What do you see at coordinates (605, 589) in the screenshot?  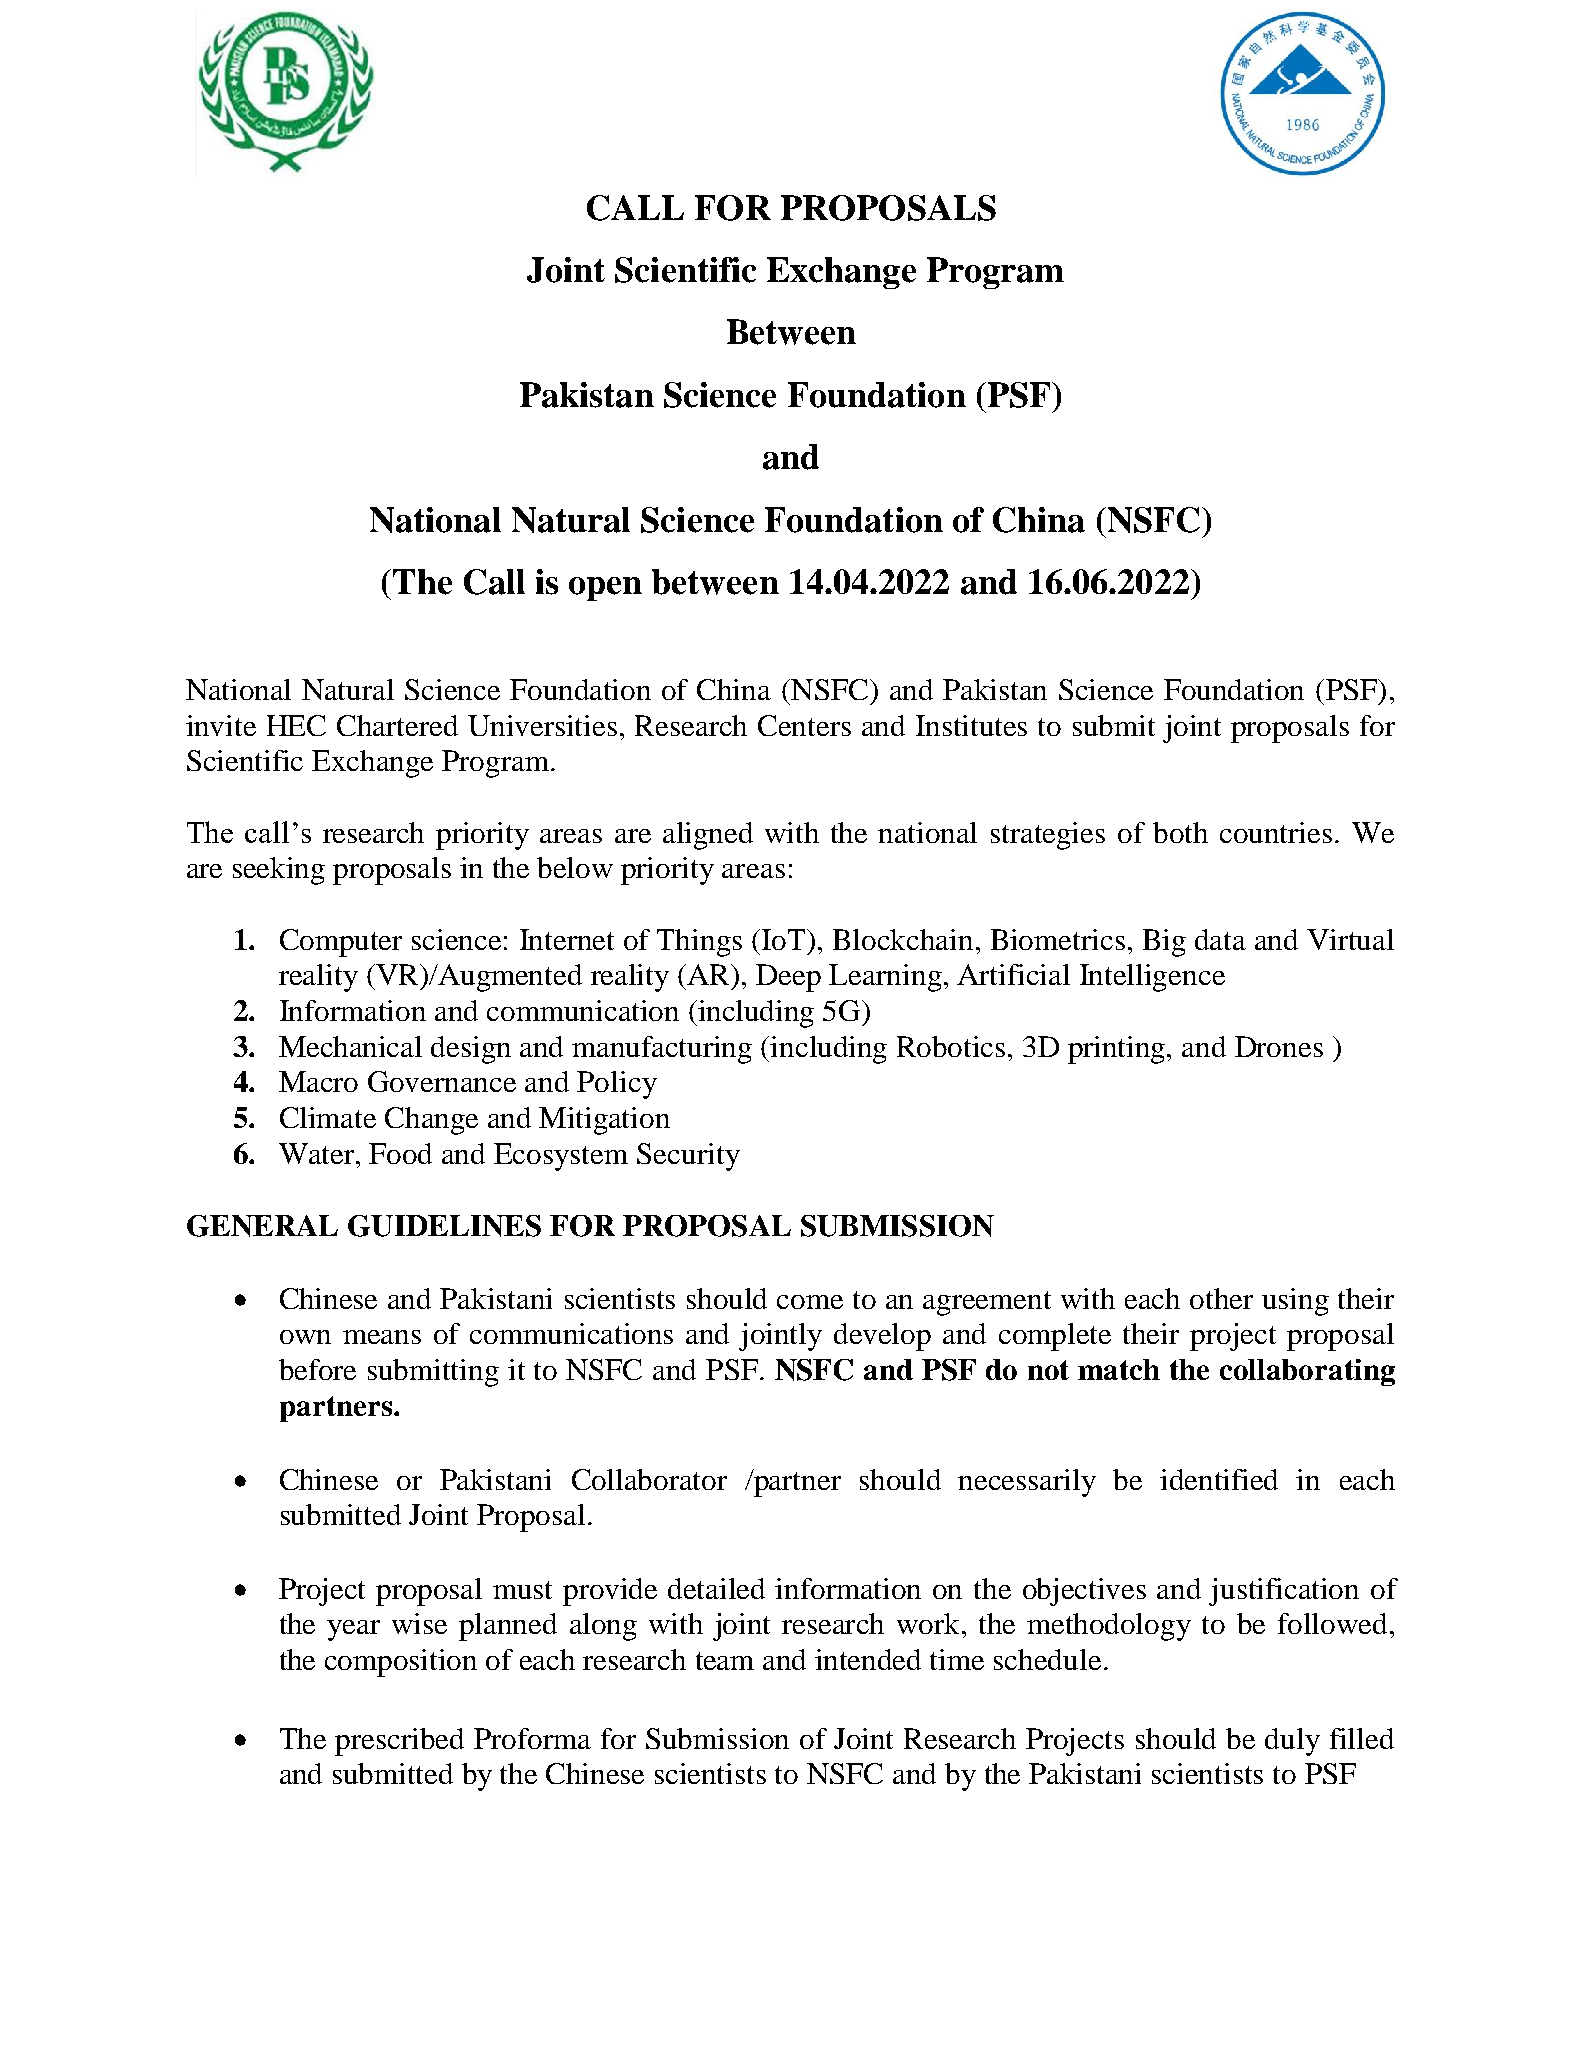 I see `open` at bounding box center [605, 589].
